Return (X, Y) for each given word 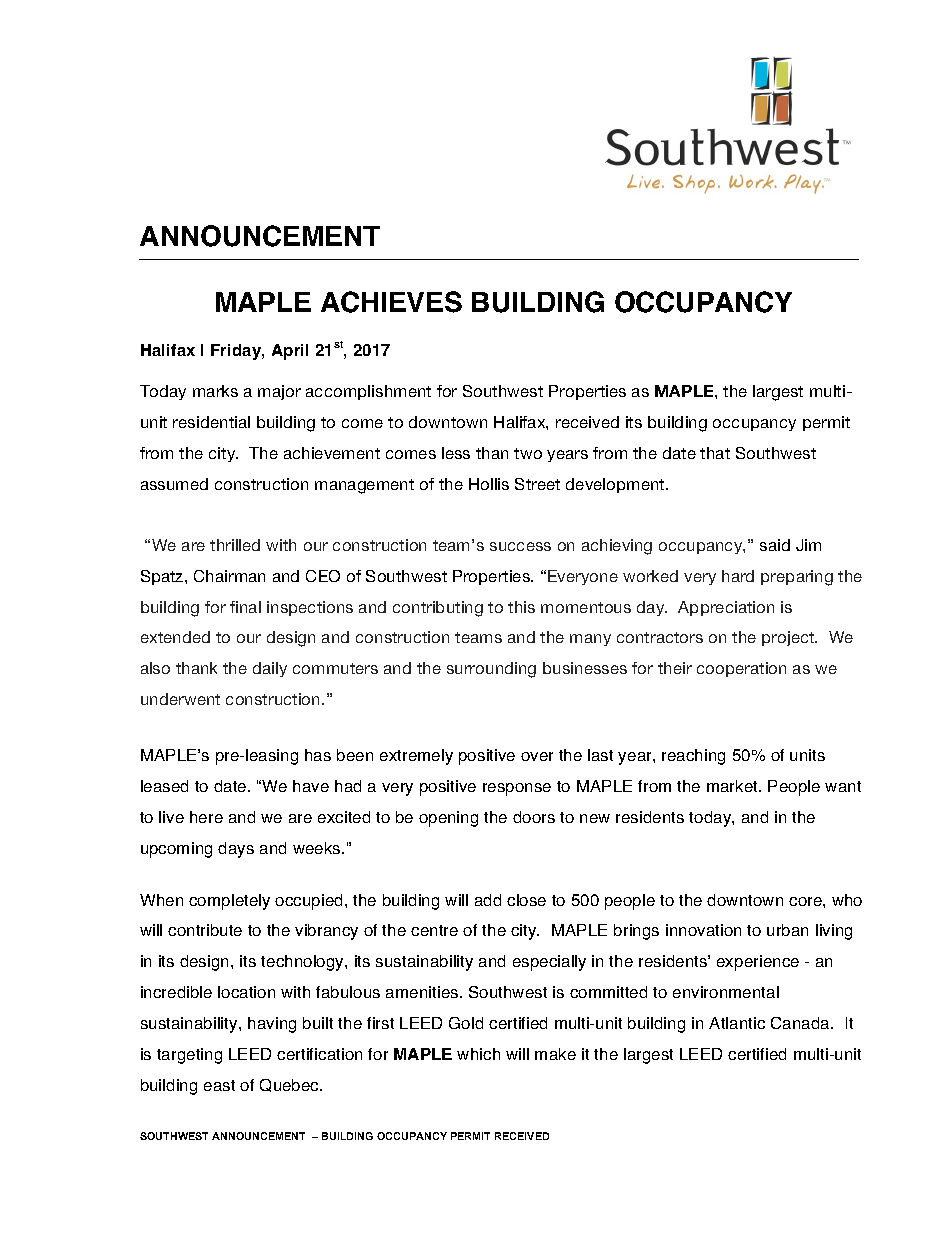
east (219, 1085)
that (715, 453)
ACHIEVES (391, 302)
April (290, 352)
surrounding (491, 670)
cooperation (741, 669)
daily (270, 669)
